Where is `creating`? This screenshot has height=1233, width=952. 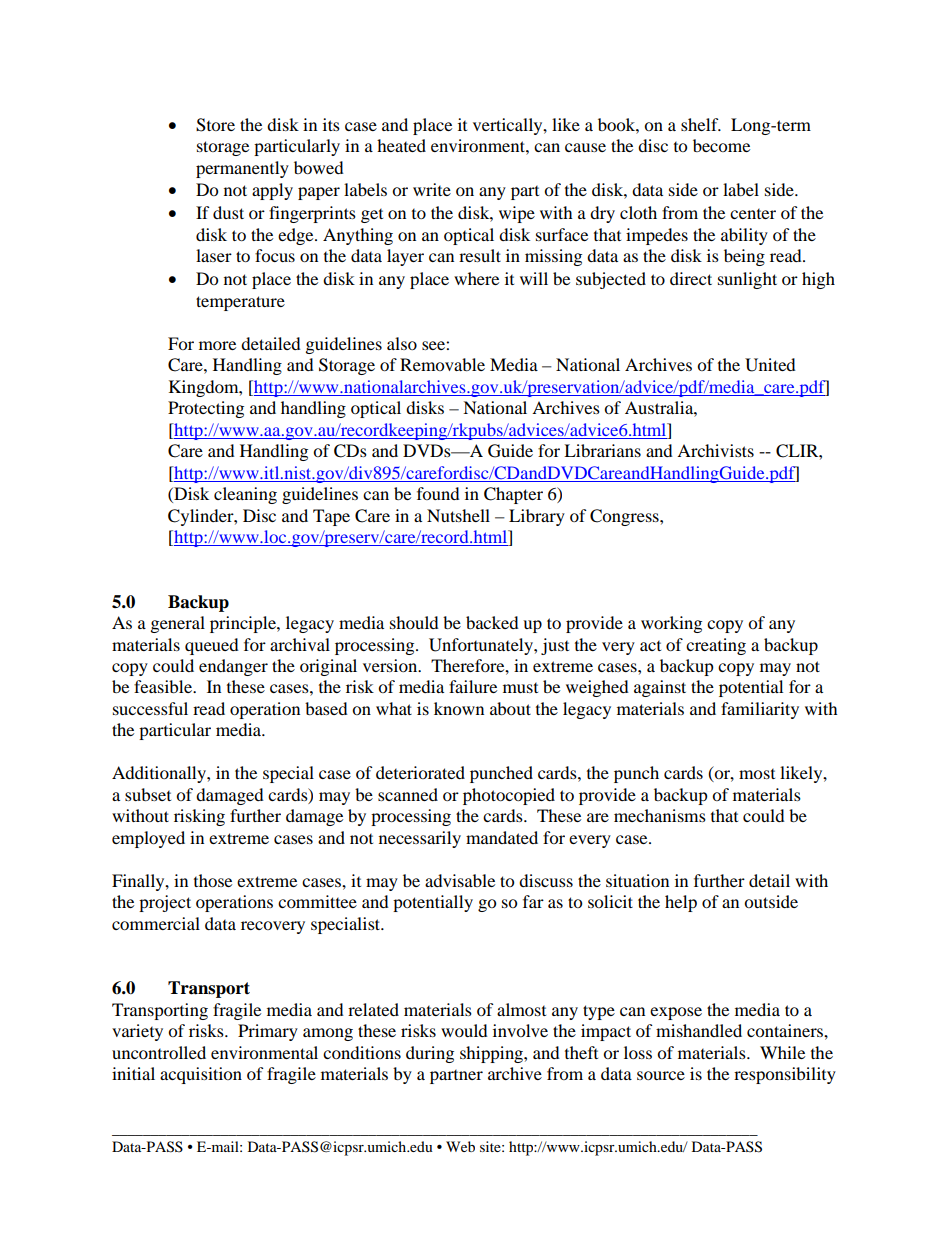 creating is located at coordinates (716, 646).
